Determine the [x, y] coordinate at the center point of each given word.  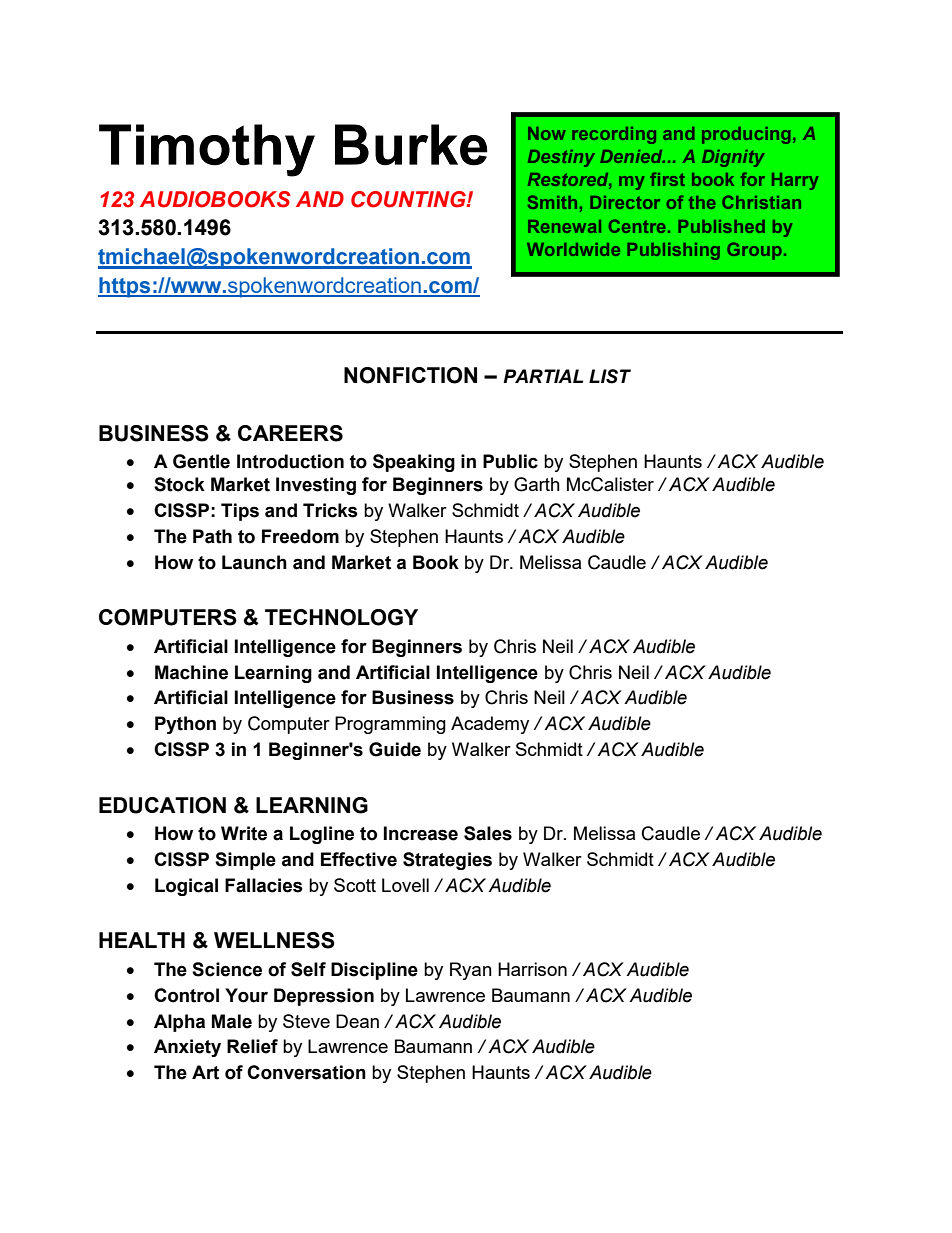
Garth [537, 484]
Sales [488, 833]
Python [185, 725]
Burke [411, 145]
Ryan [471, 971]
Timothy [207, 150]
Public [510, 461]
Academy [490, 725]
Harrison [532, 969]
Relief [252, 1046]
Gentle [201, 461]
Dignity [733, 158]
